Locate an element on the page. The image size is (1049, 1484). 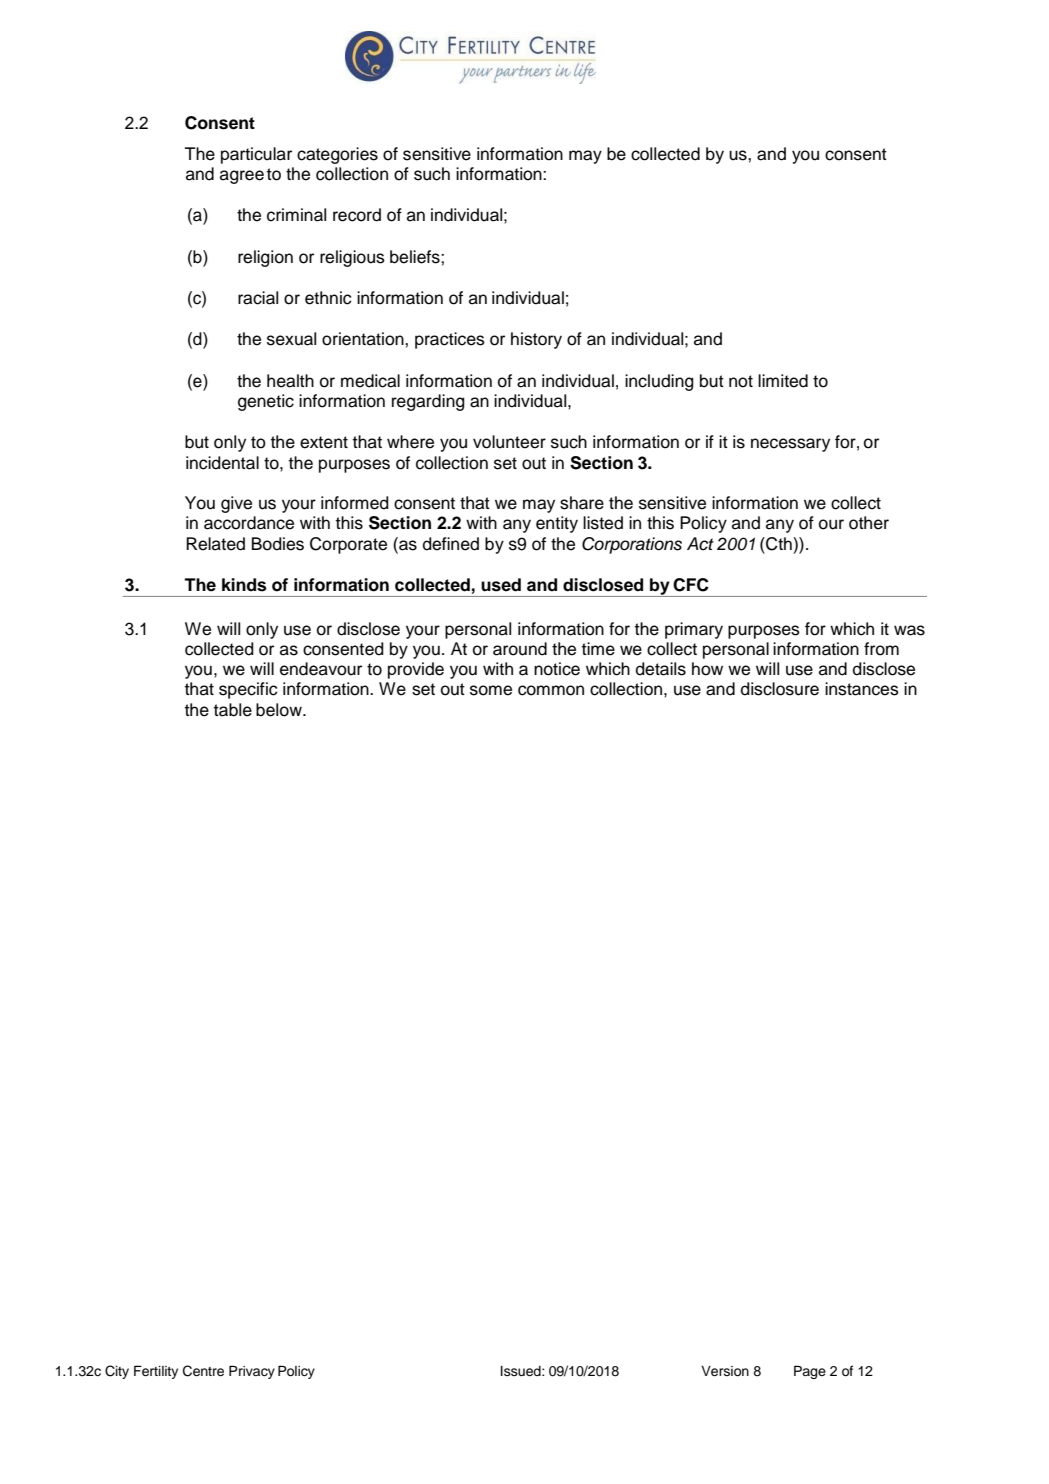
table is located at coordinates (233, 710).
